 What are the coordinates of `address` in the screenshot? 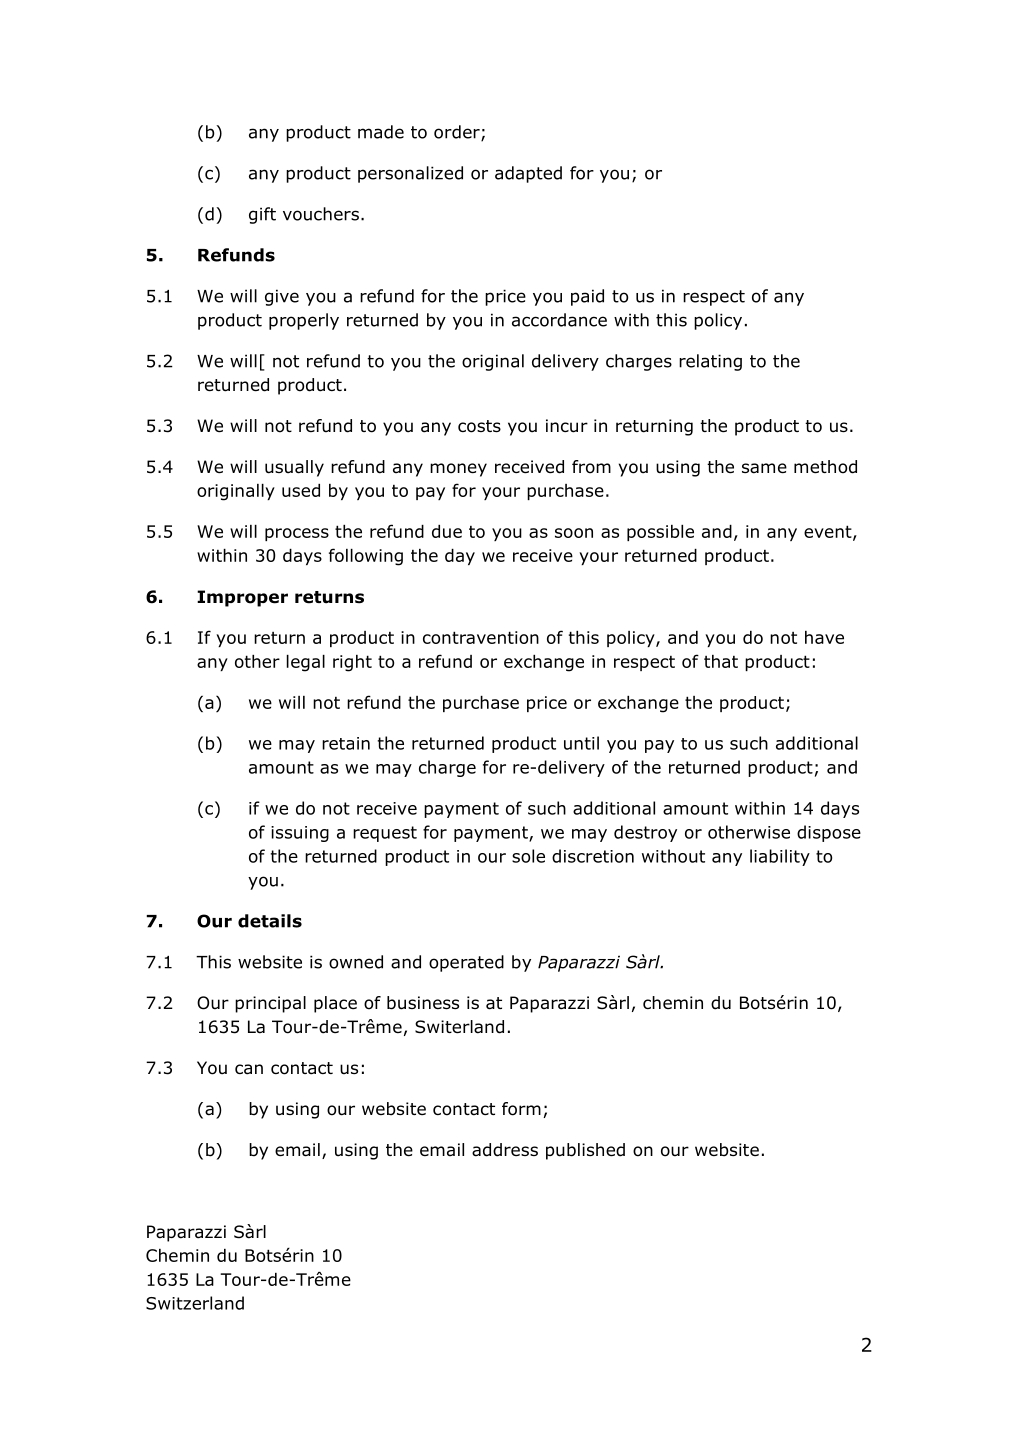 It's located at (505, 1150).
